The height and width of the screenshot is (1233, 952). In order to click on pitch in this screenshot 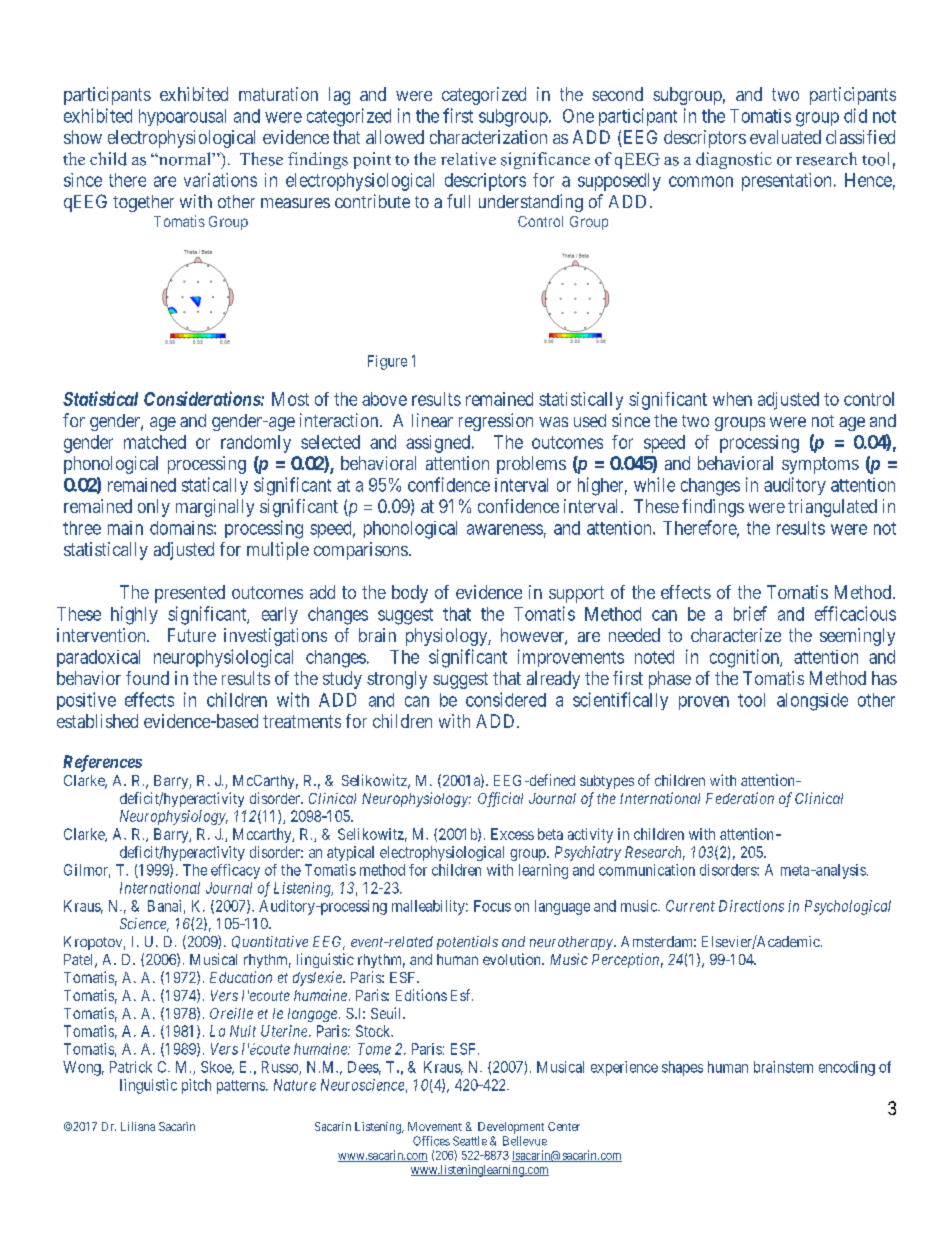, I will do `click(196, 1086)`.
